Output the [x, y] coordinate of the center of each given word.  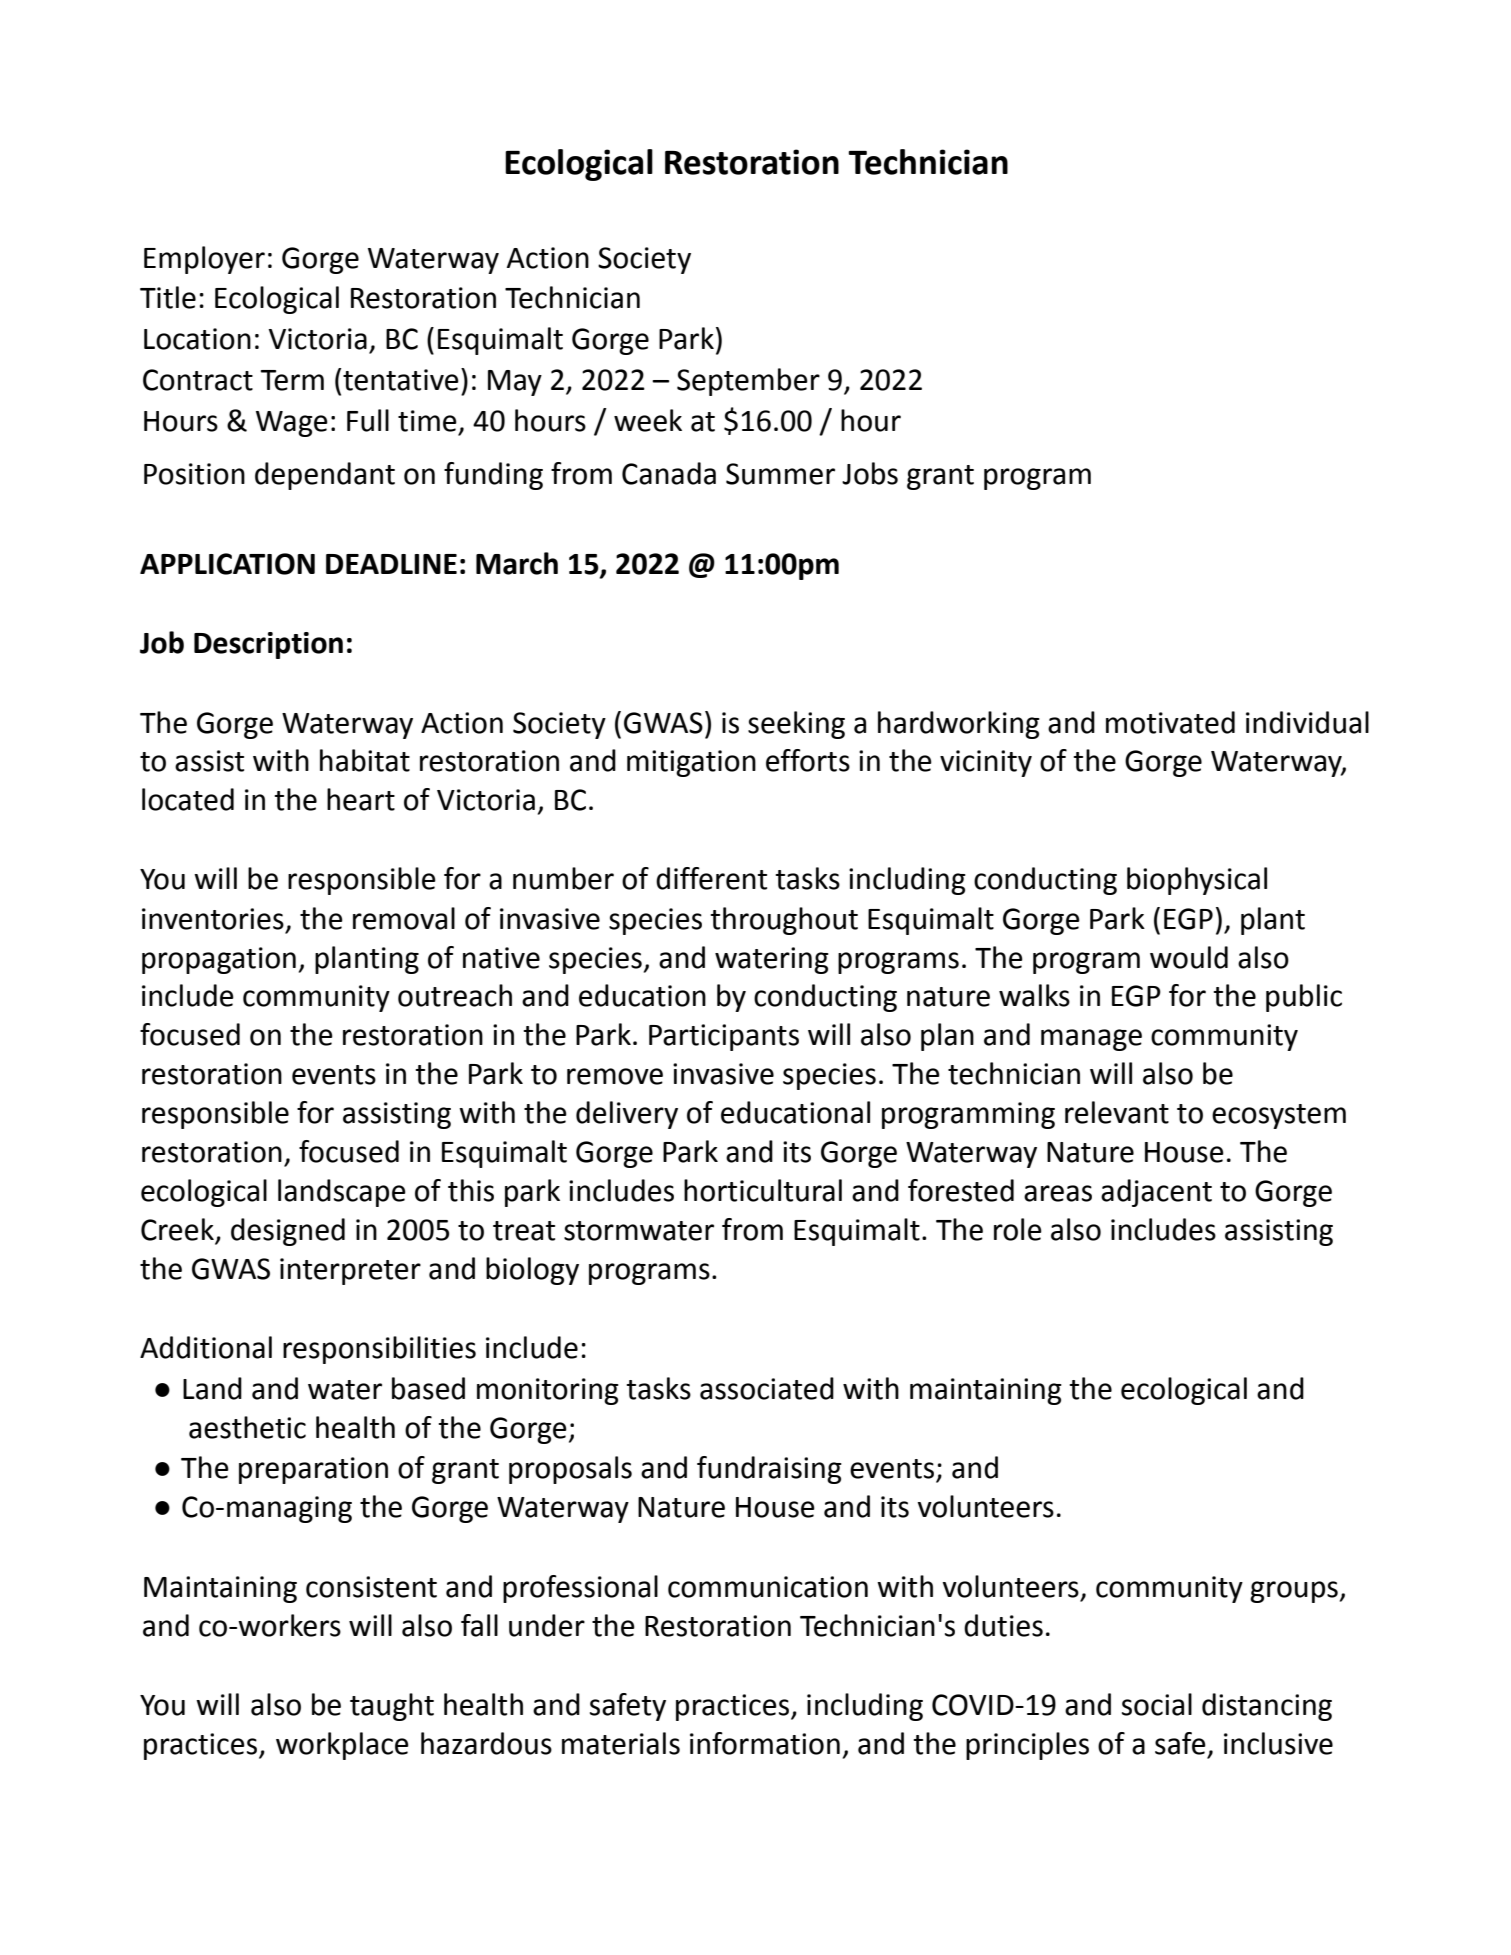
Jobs [870, 473]
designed [288, 1232]
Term [292, 380]
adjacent [1156, 1193]
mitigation [691, 763]
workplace [342, 1746]
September [748, 382]
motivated [1170, 722]
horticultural [763, 1190]
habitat [365, 760]
